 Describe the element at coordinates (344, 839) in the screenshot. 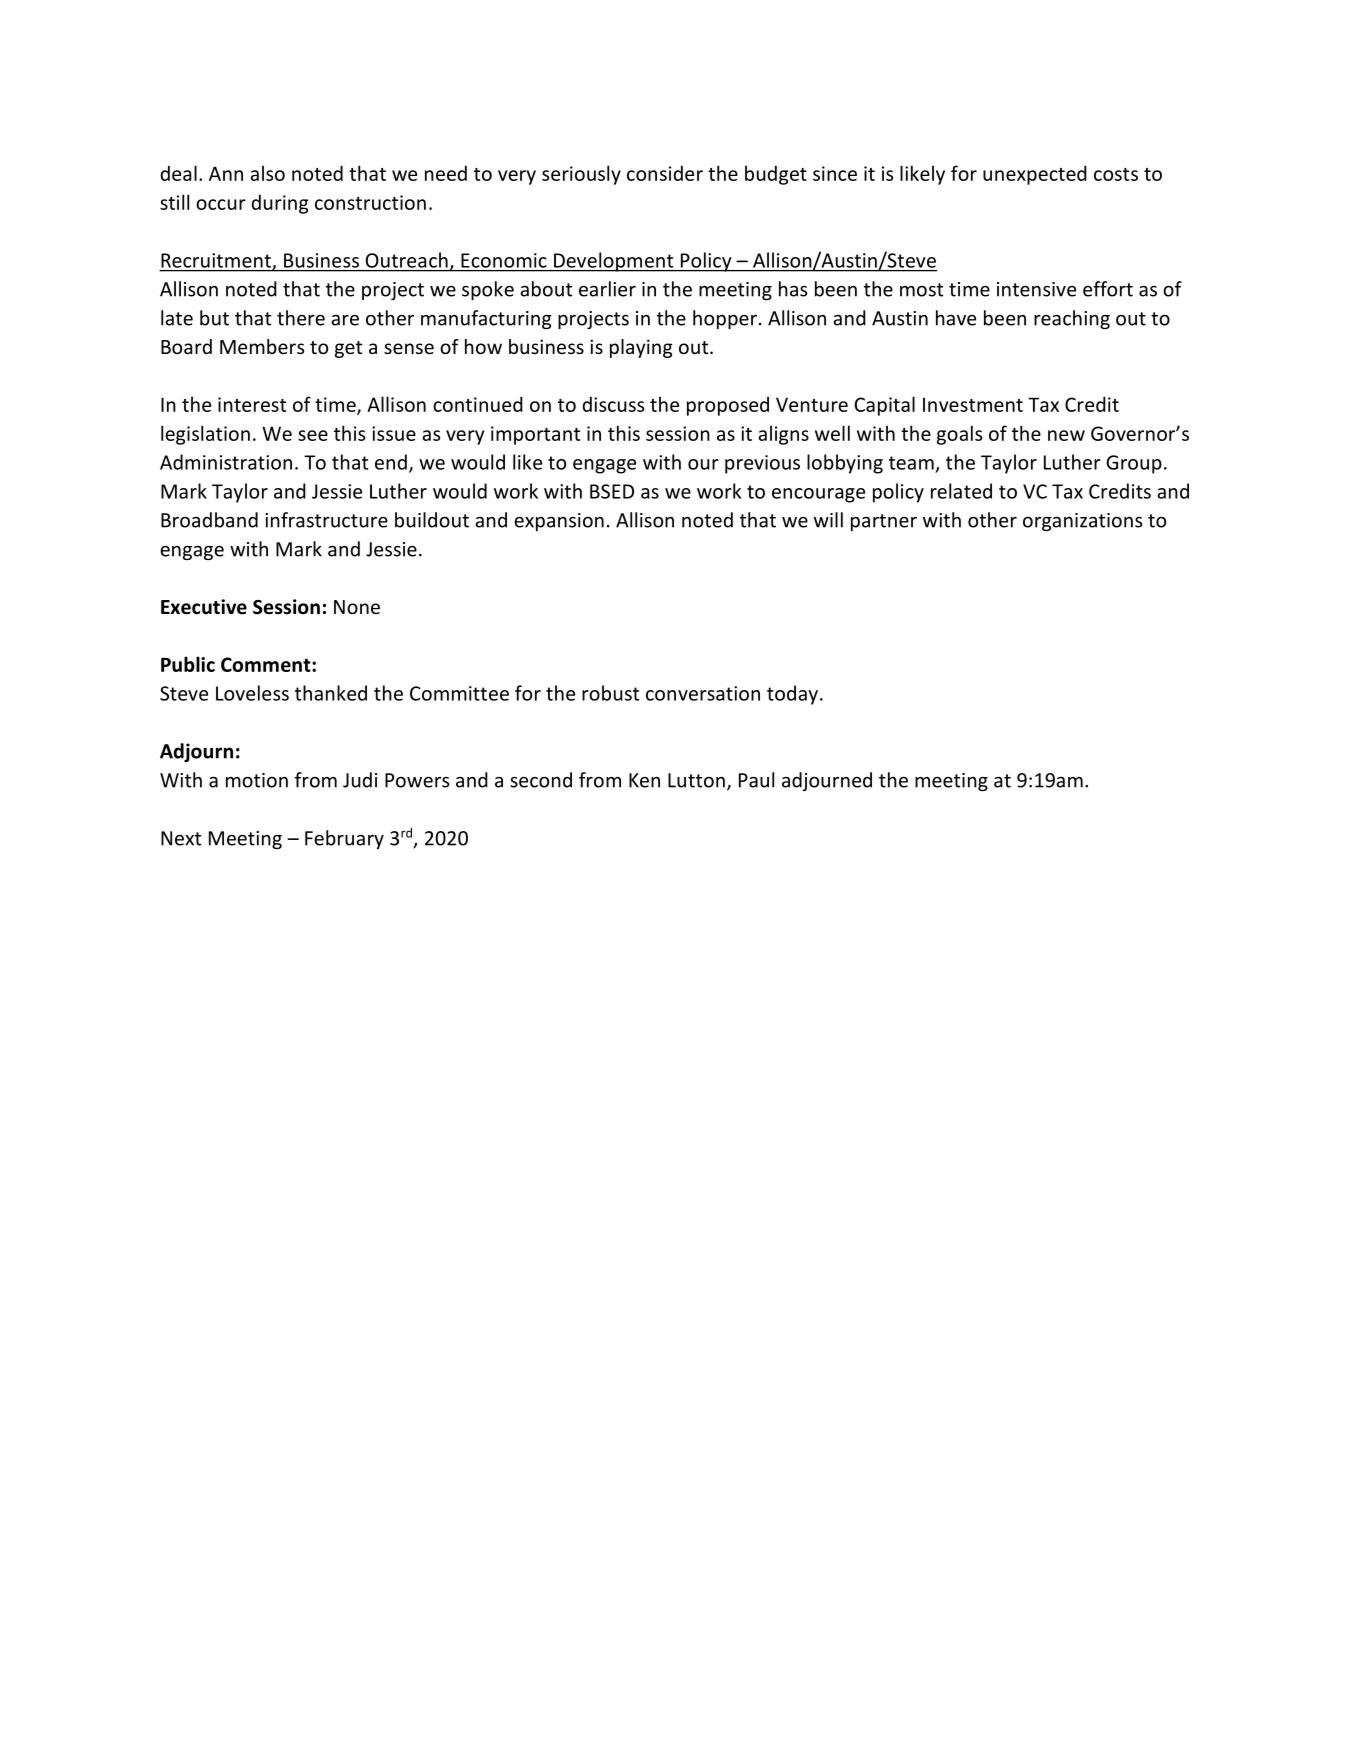

I see `February` at that location.
